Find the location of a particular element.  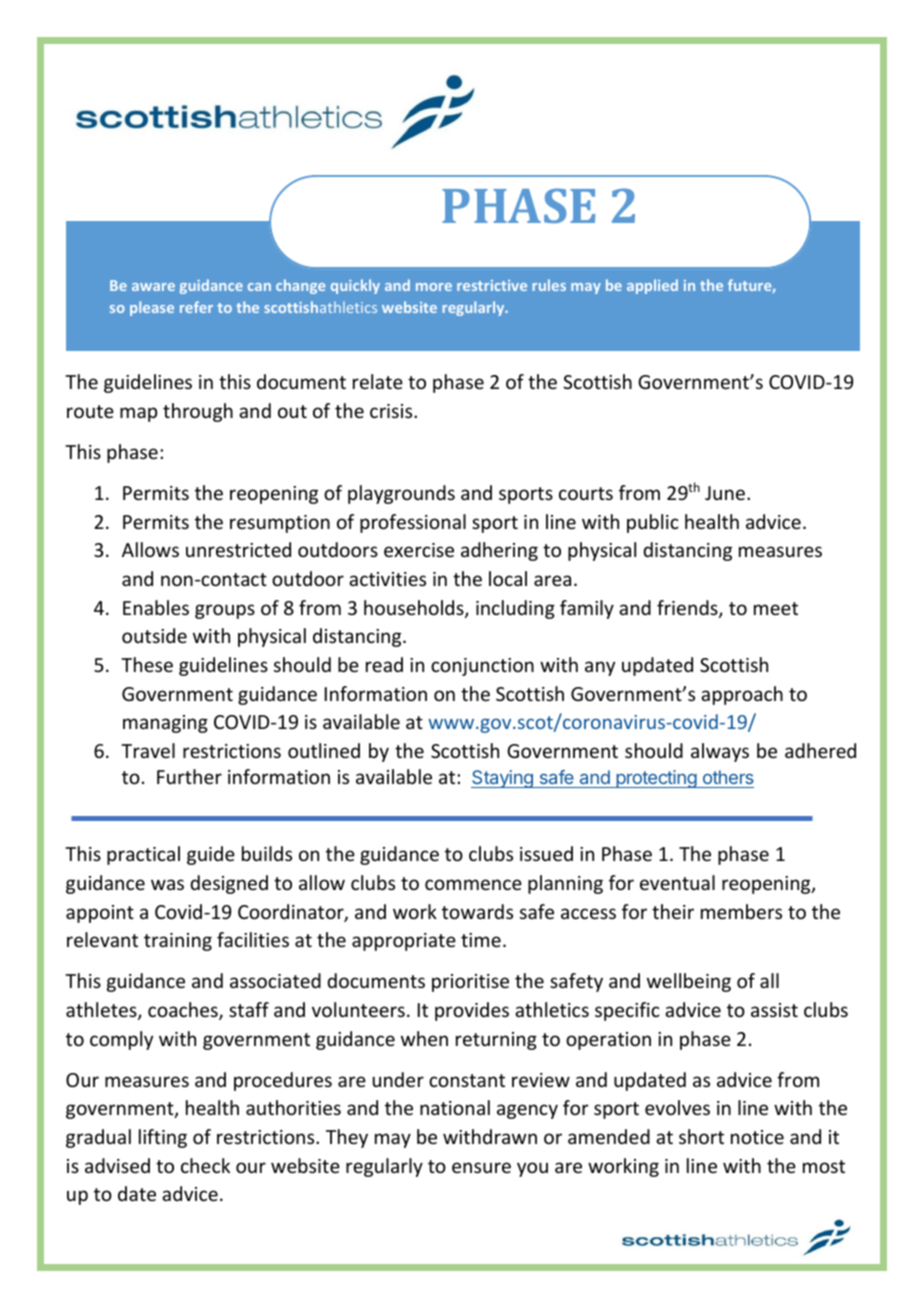

June is located at coordinates (726, 493).
